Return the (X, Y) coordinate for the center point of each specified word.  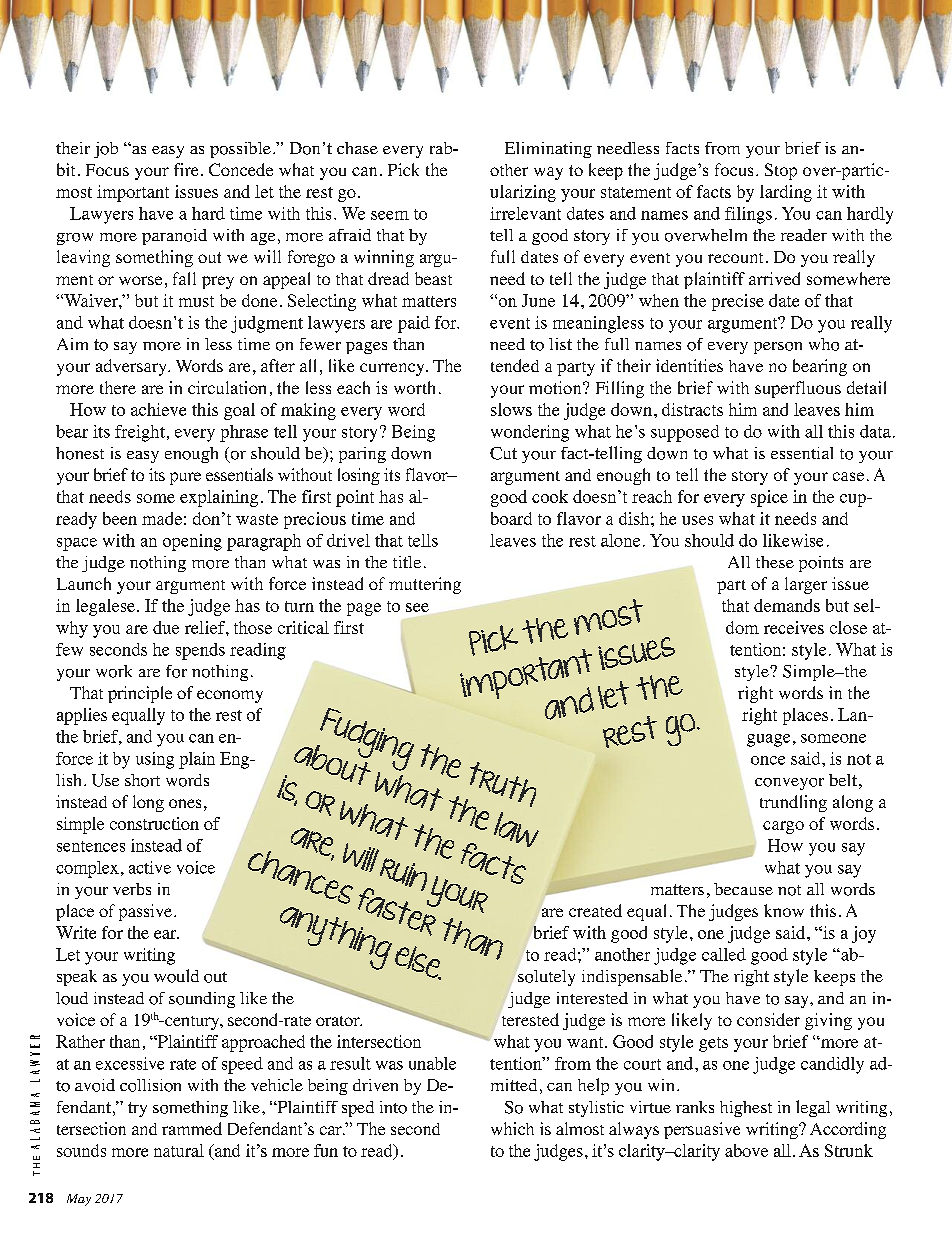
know (784, 910)
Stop (781, 171)
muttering (425, 585)
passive (145, 912)
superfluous (798, 389)
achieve (158, 409)
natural (179, 1150)
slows (511, 409)
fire (186, 169)
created (595, 910)
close (848, 627)
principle (140, 694)
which (512, 1128)
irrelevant (525, 213)
